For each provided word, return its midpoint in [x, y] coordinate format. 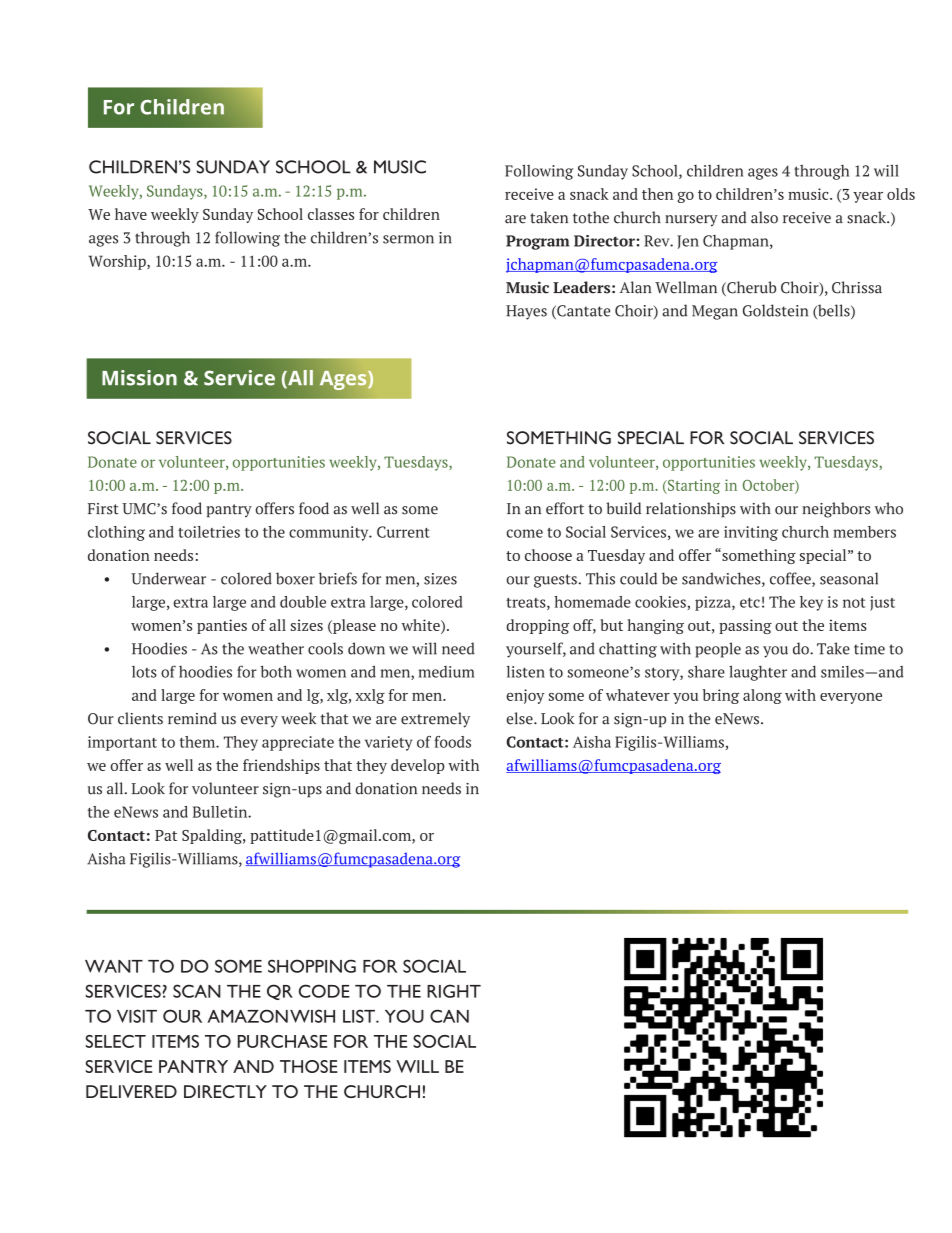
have [131, 214]
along [762, 696]
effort [565, 508]
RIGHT [454, 991]
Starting [693, 486]
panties [222, 626]
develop [418, 766]
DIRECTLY [225, 1091]
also [764, 217]
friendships [281, 766]
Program [537, 242]
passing [745, 626]
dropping [537, 626]
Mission [139, 378]
